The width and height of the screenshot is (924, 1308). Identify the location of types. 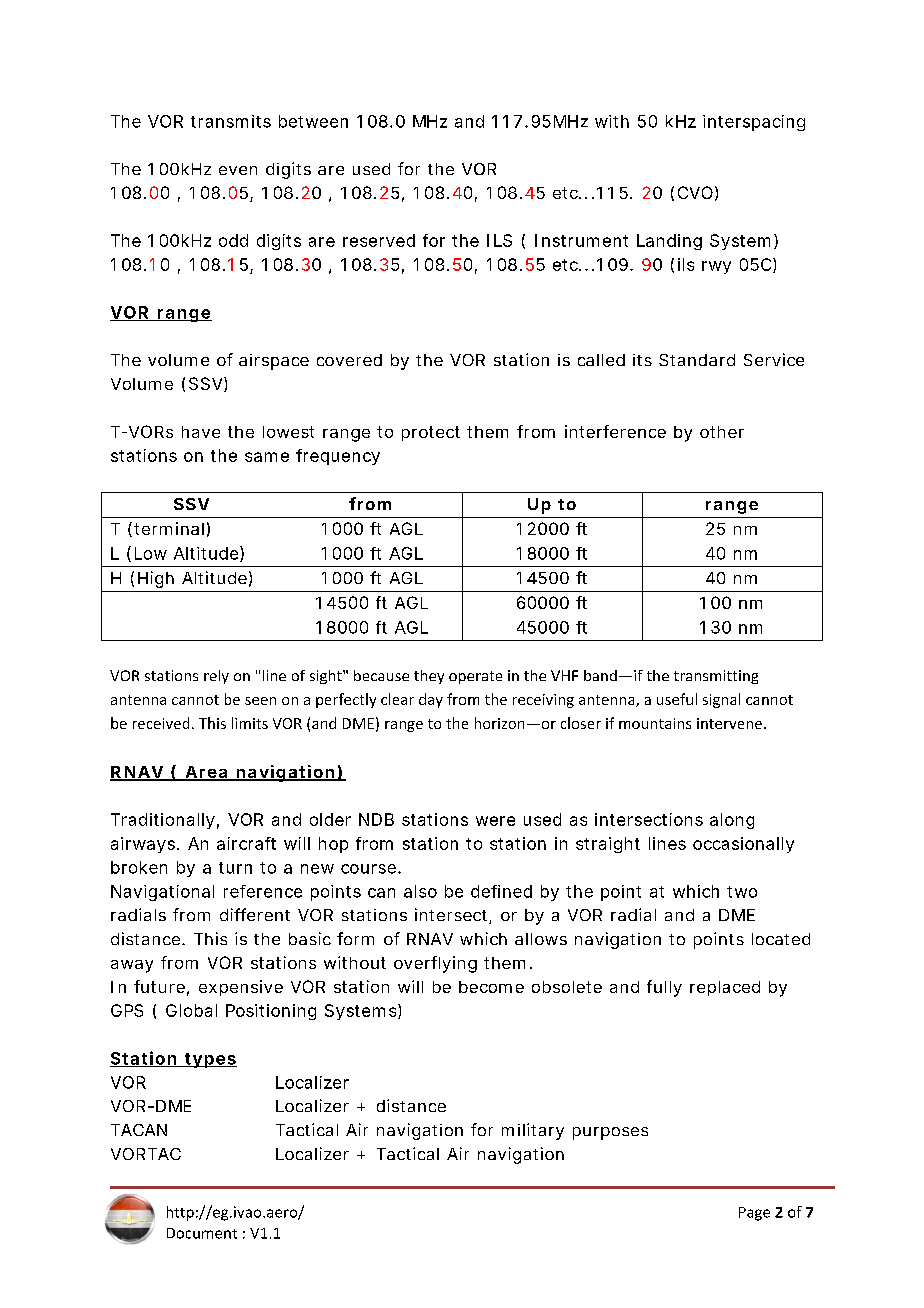
(210, 1060).
